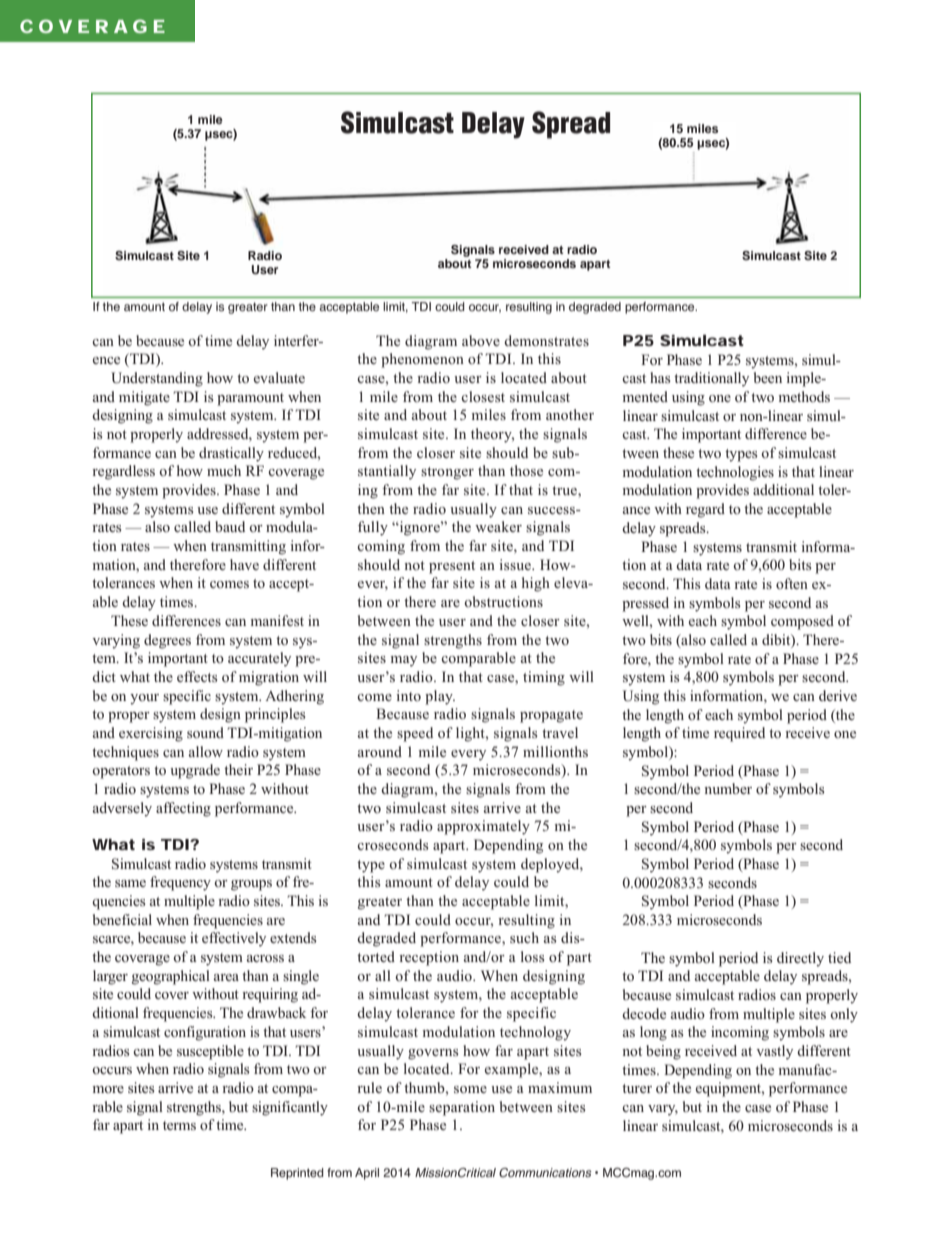 Image resolution: width=952 pixels, height=1233 pixels. I want to click on speed, so click(415, 734).
